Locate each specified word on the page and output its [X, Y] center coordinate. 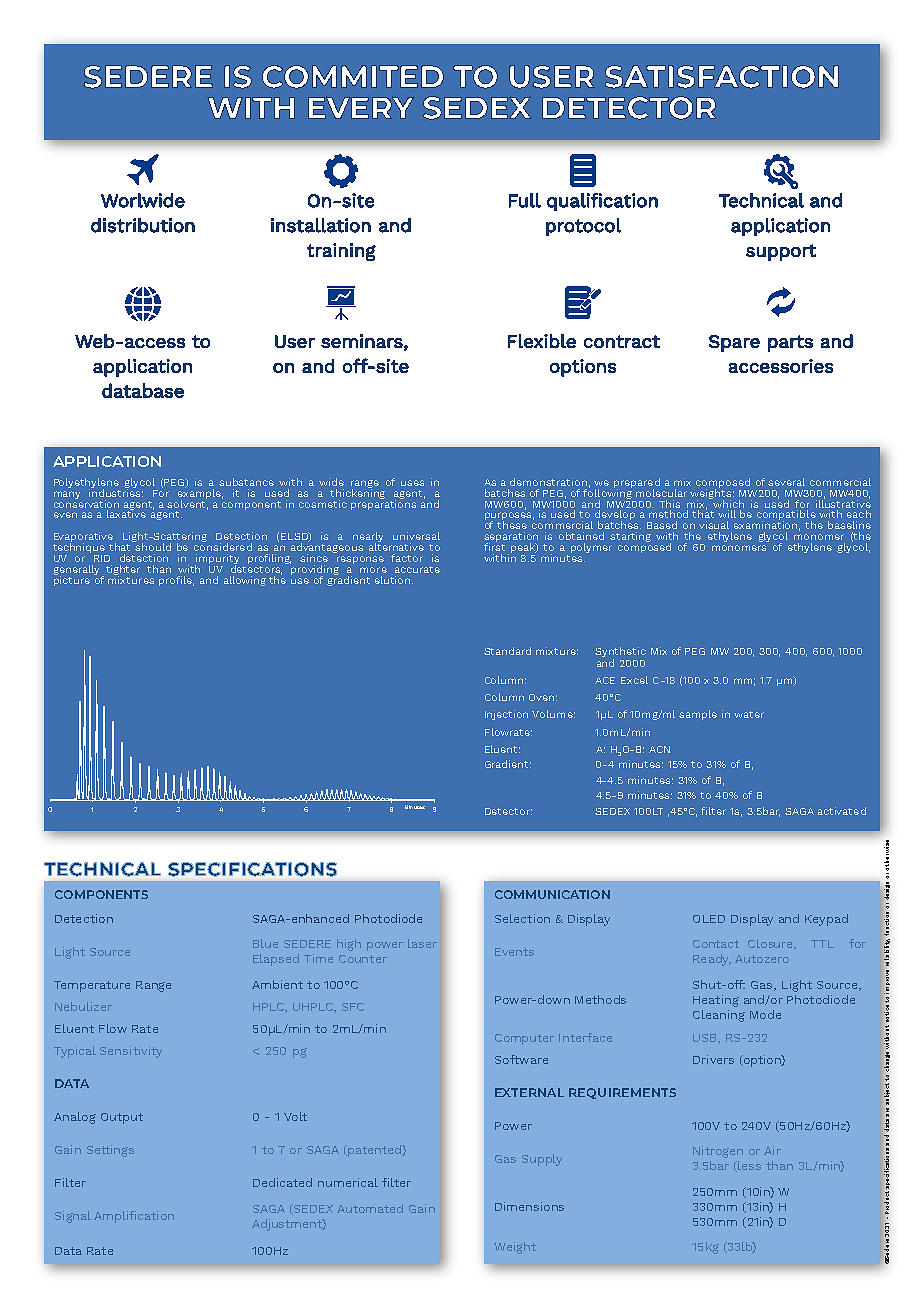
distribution [143, 225]
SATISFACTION [722, 77]
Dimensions [529, 1206]
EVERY [361, 107]
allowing [245, 581]
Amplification [134, 1217]
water [749, 714]
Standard [507, 651]
